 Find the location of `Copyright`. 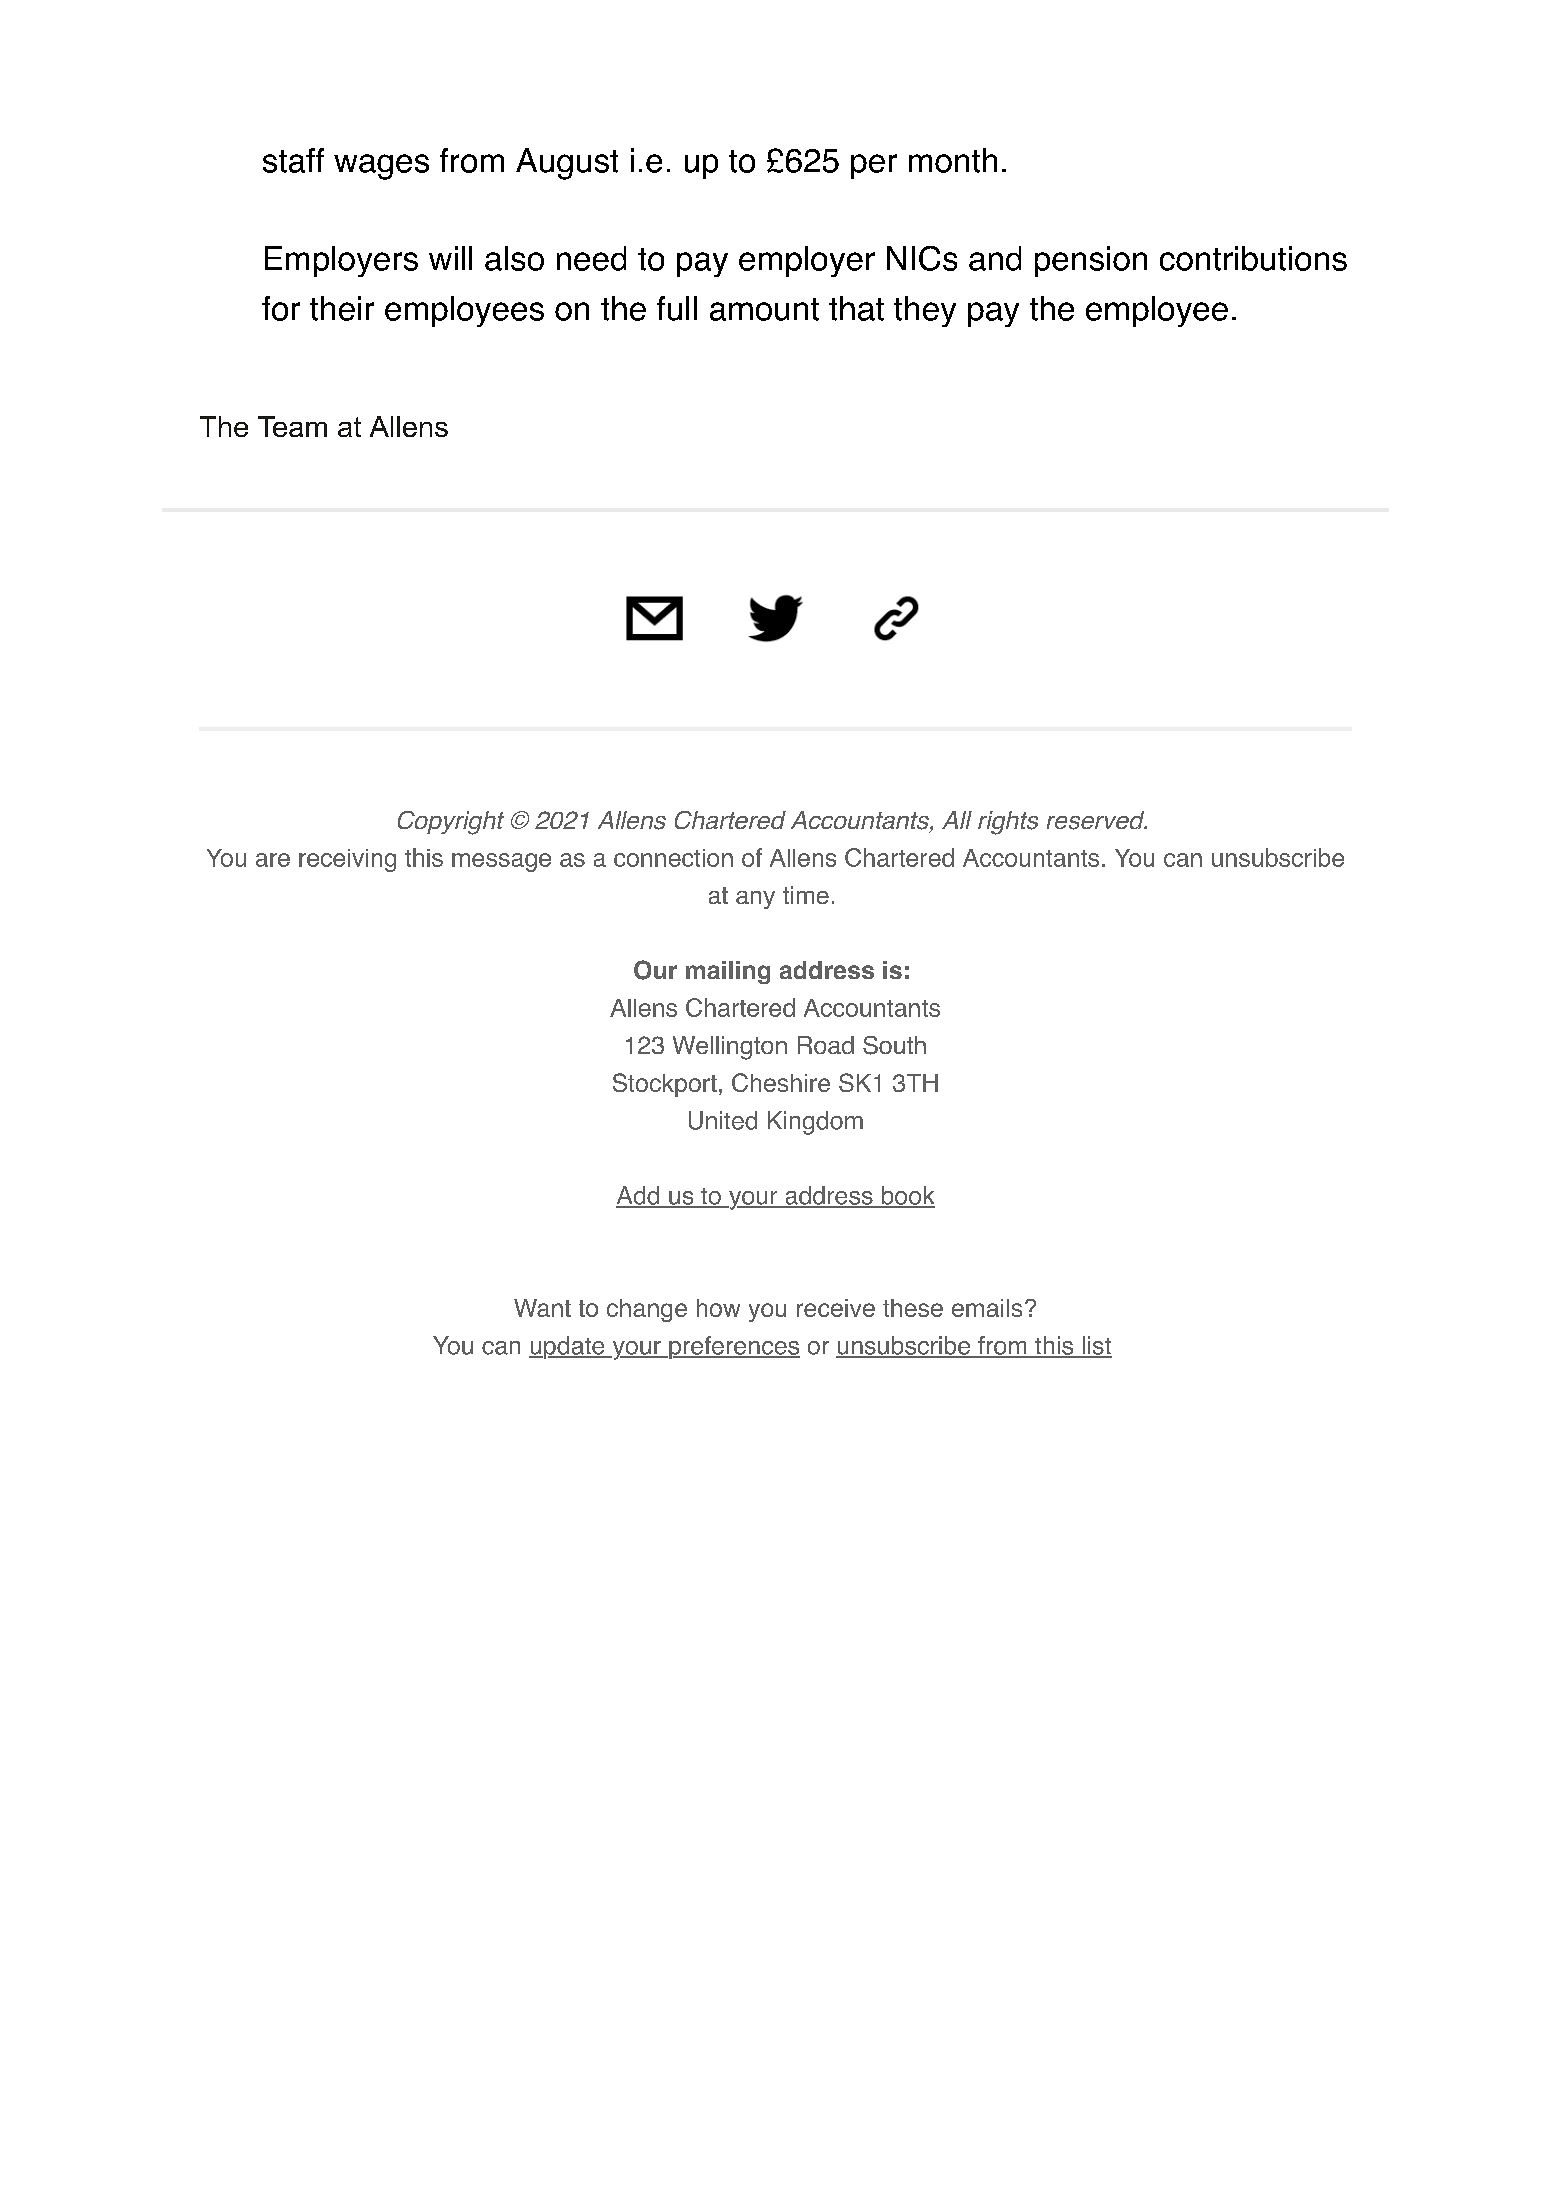

Copyright is located at coordinates (451, 823).
